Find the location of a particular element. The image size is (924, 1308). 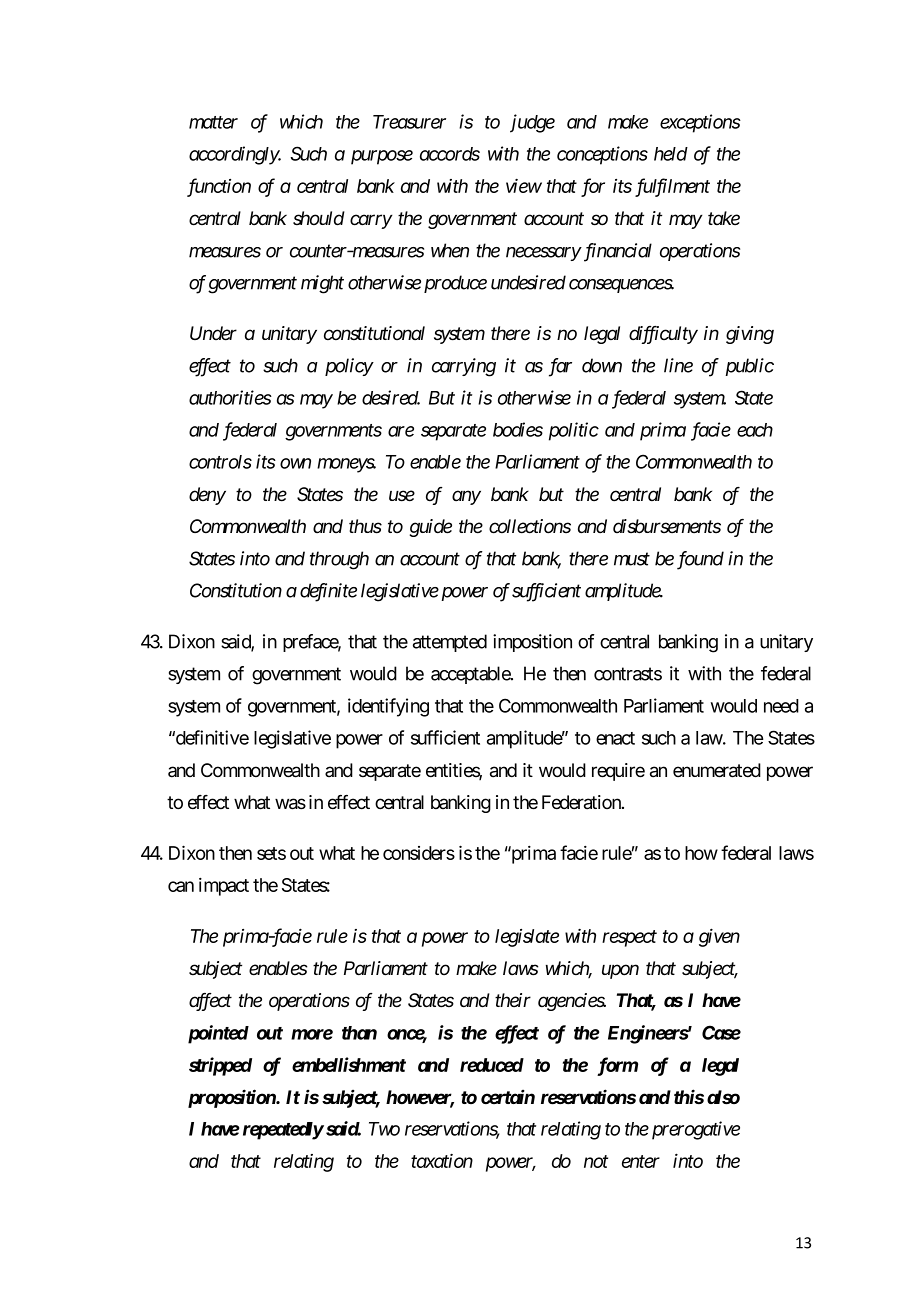

far is located at coordinates (560, 367).
